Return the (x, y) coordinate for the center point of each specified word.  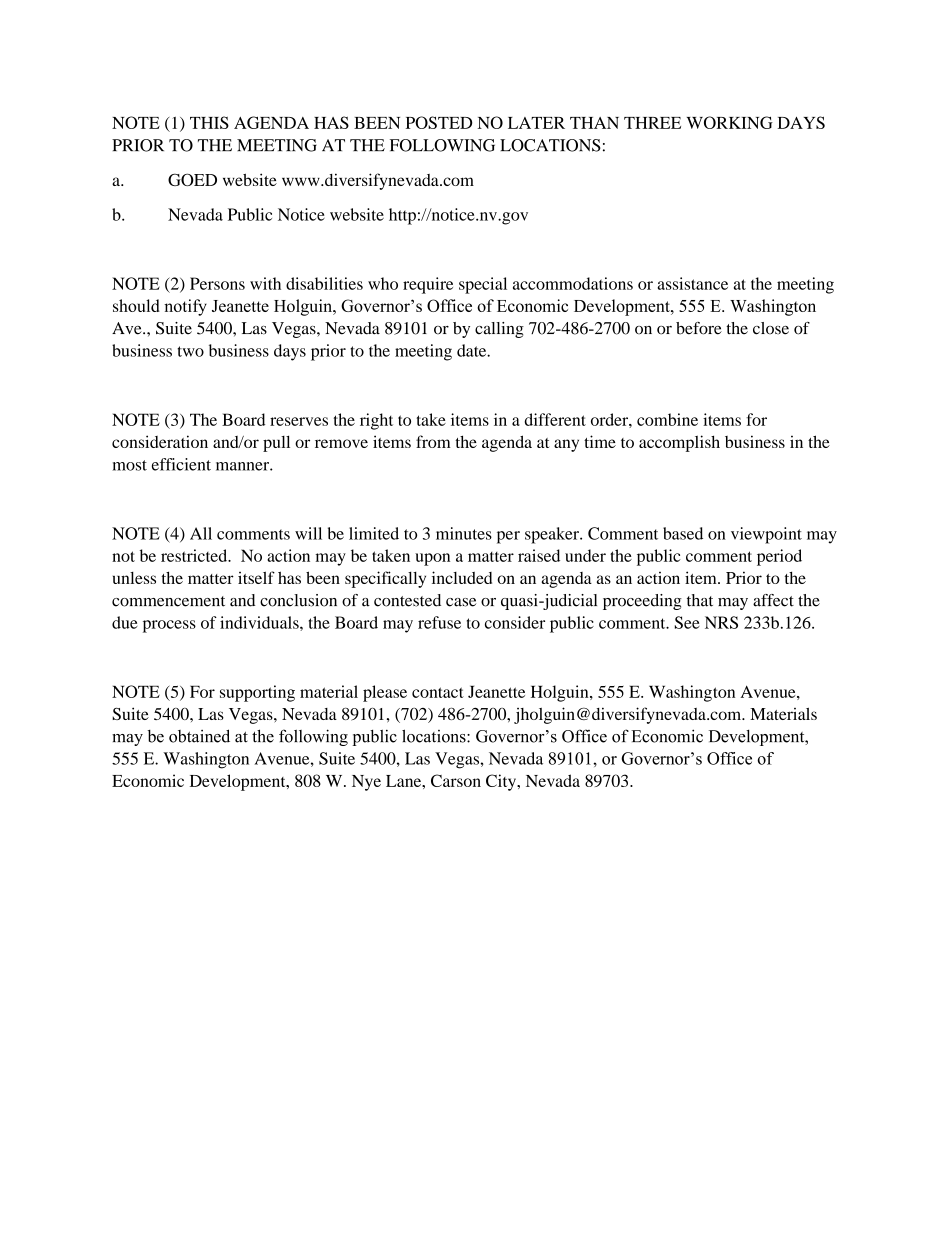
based (683, 533)
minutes (464, 533)
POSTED (439, 122)
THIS (209, 122)
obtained (199, 736)
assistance (692, 283)
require (428, 285)
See (687, 622)
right (376, 421)
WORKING (730, 122)
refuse (439, 622)
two (190, 351)
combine (667, 419)
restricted (195, 555)
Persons (217, 283)
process (169, 626)
